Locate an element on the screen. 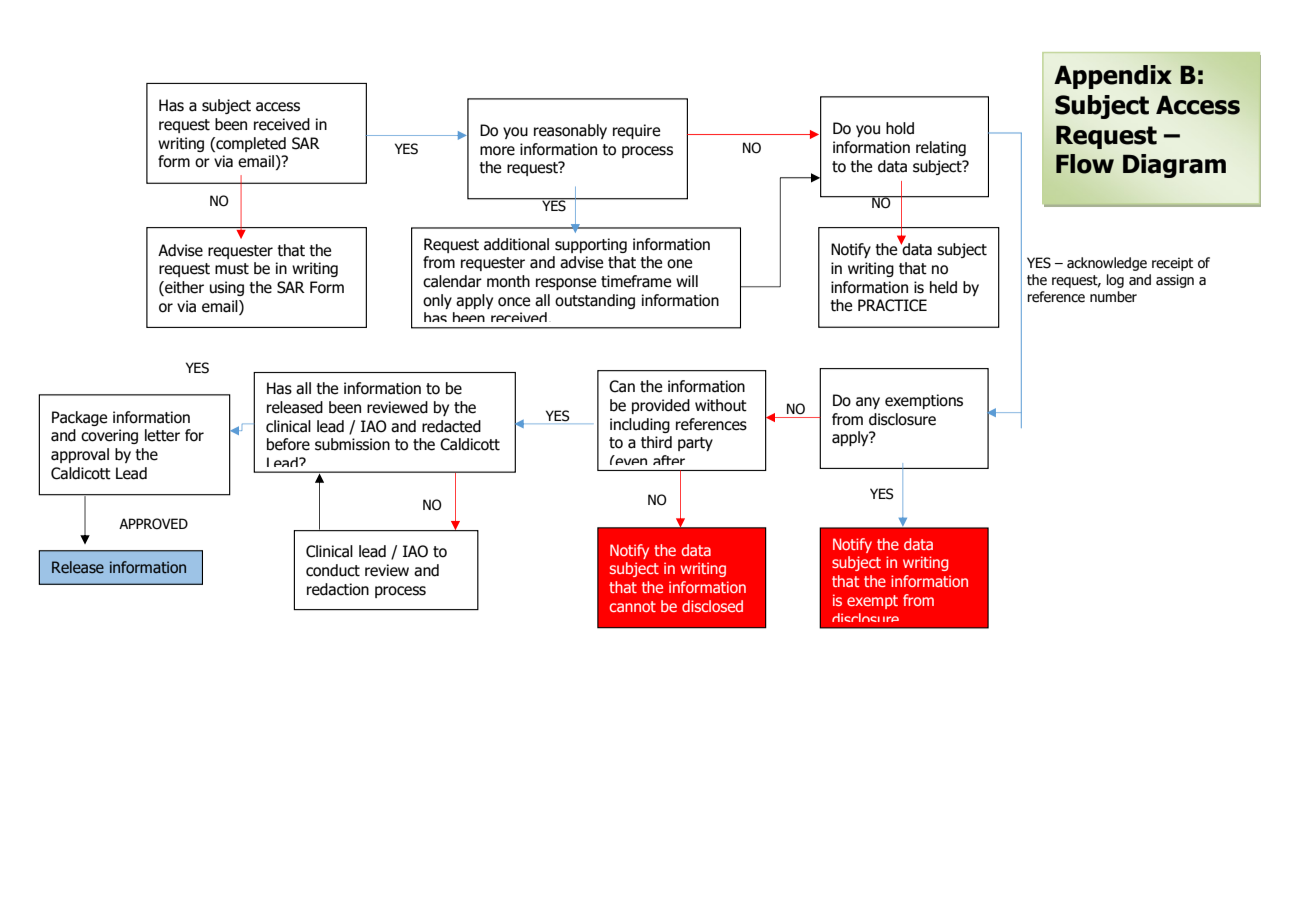  number is located at coordinates (1113, 297).
